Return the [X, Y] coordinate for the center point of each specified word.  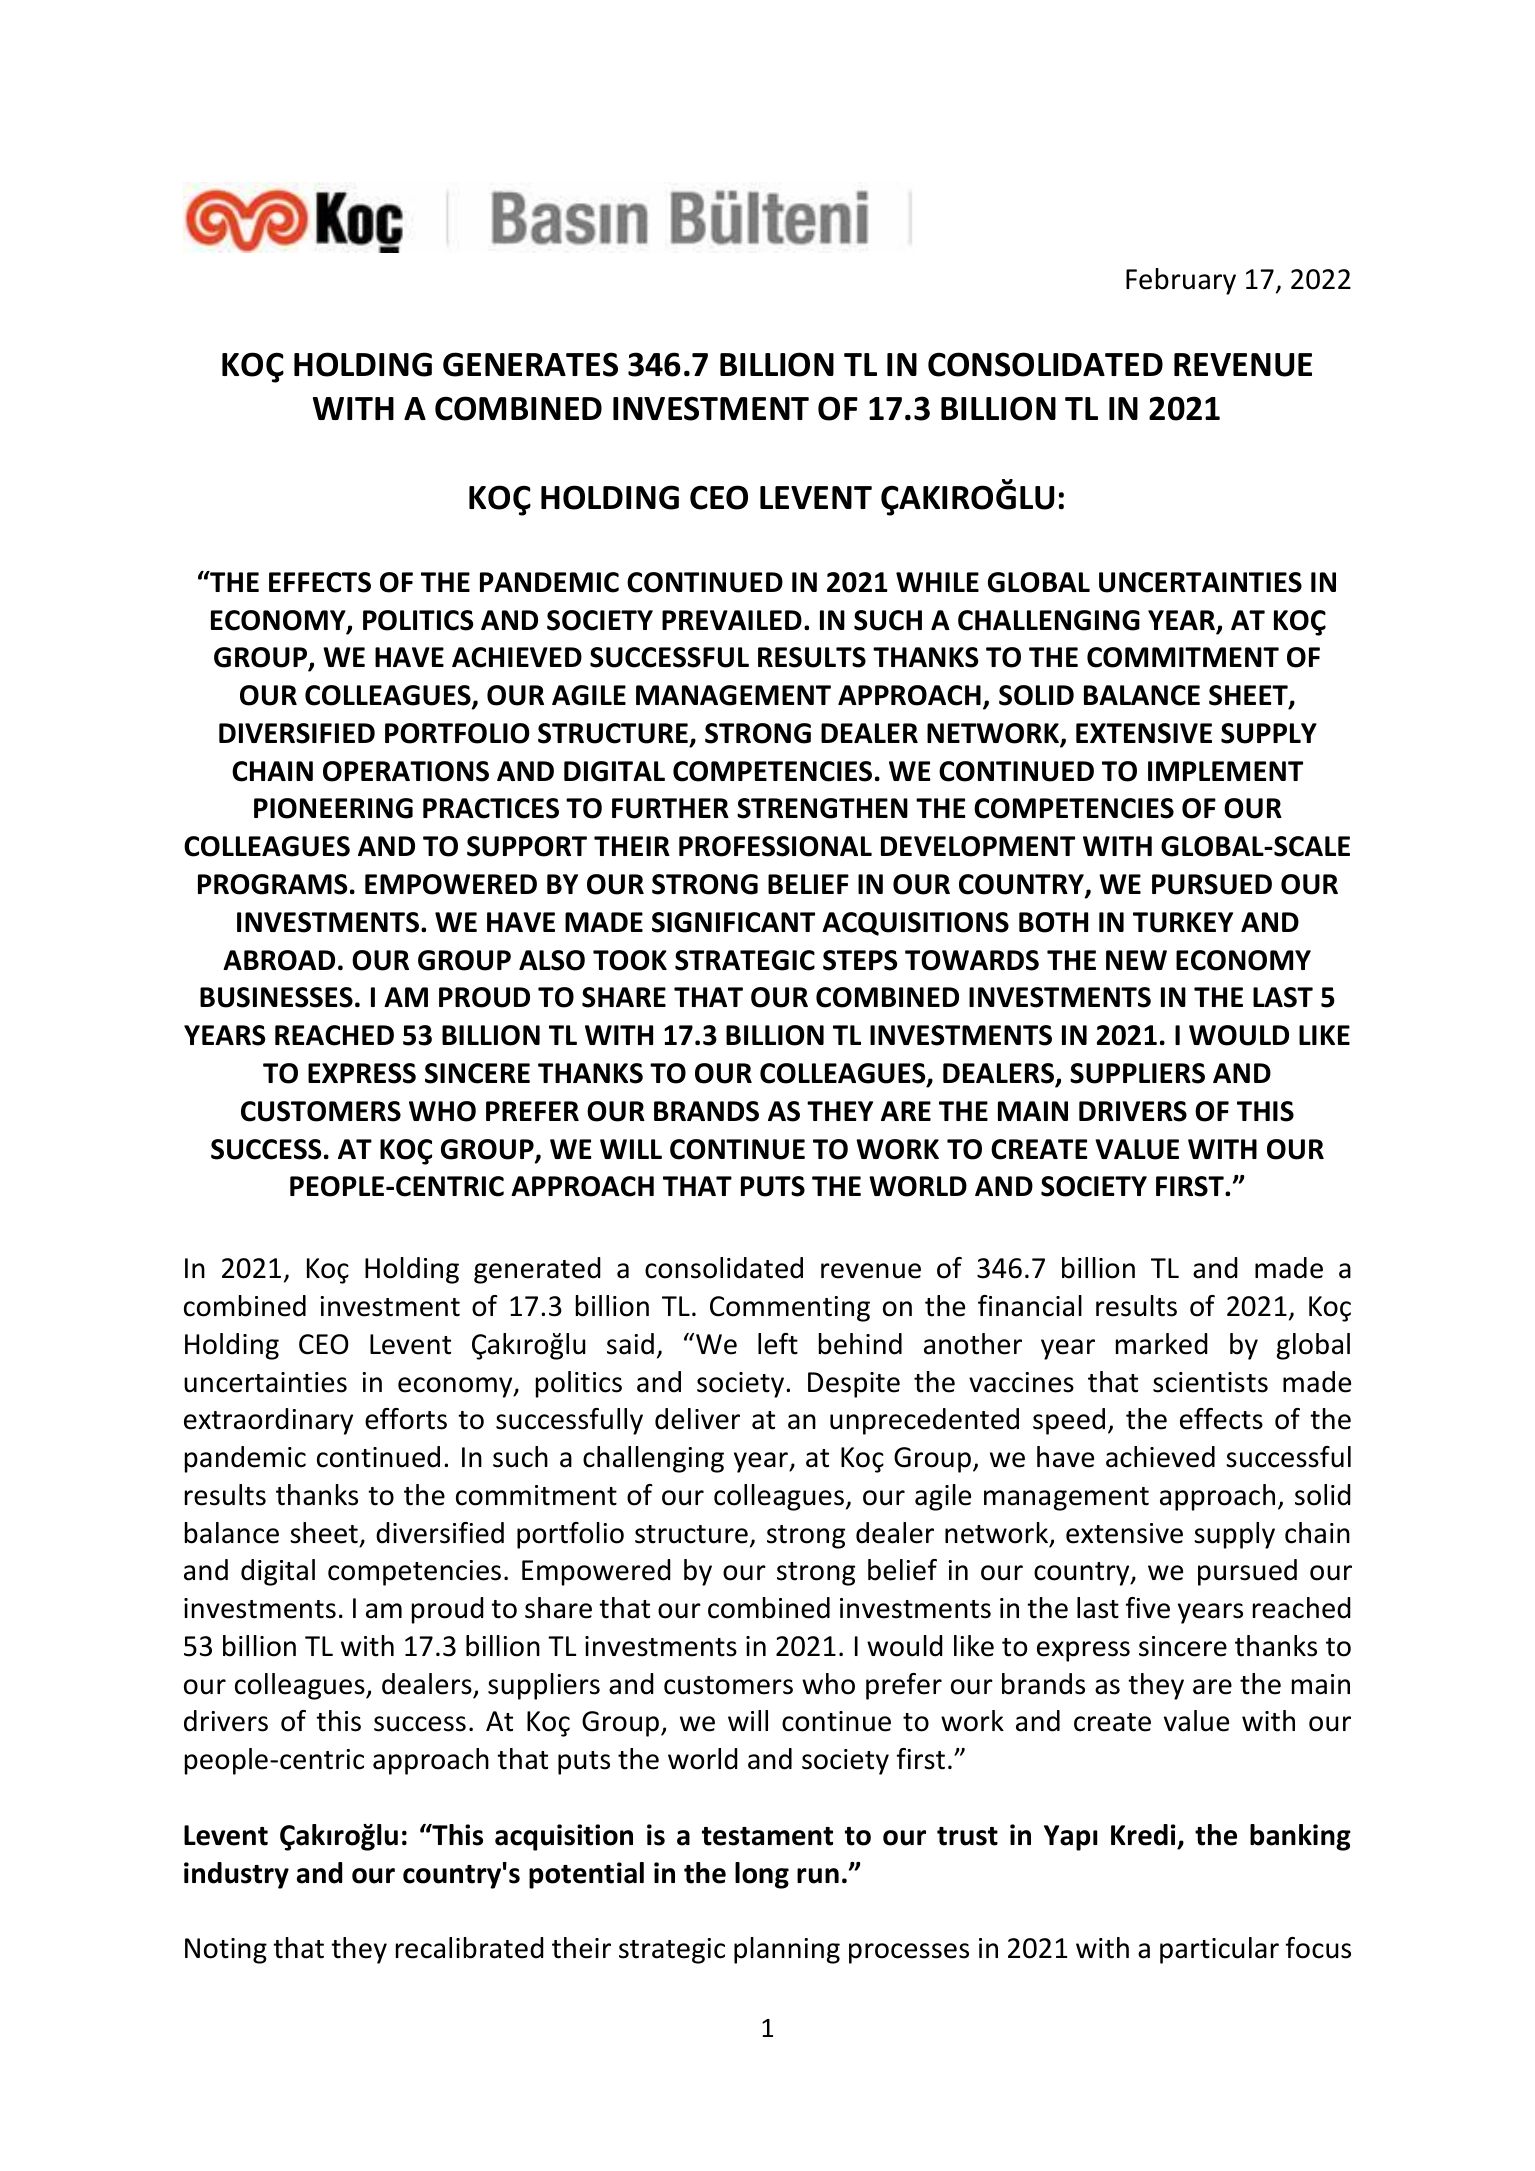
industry [236, 1875]
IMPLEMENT [1225, 771]
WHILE [937, 582]
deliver [697, 1419]
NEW [1136, 960]
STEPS [860, 960]
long [762, 1875]
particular [1219, 1950]
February [1181, 281]
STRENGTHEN [822, 808]
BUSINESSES [276, 997]
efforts [406, 1419]
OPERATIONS [406, 771]
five [1148, 1608]
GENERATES [530, 364]
